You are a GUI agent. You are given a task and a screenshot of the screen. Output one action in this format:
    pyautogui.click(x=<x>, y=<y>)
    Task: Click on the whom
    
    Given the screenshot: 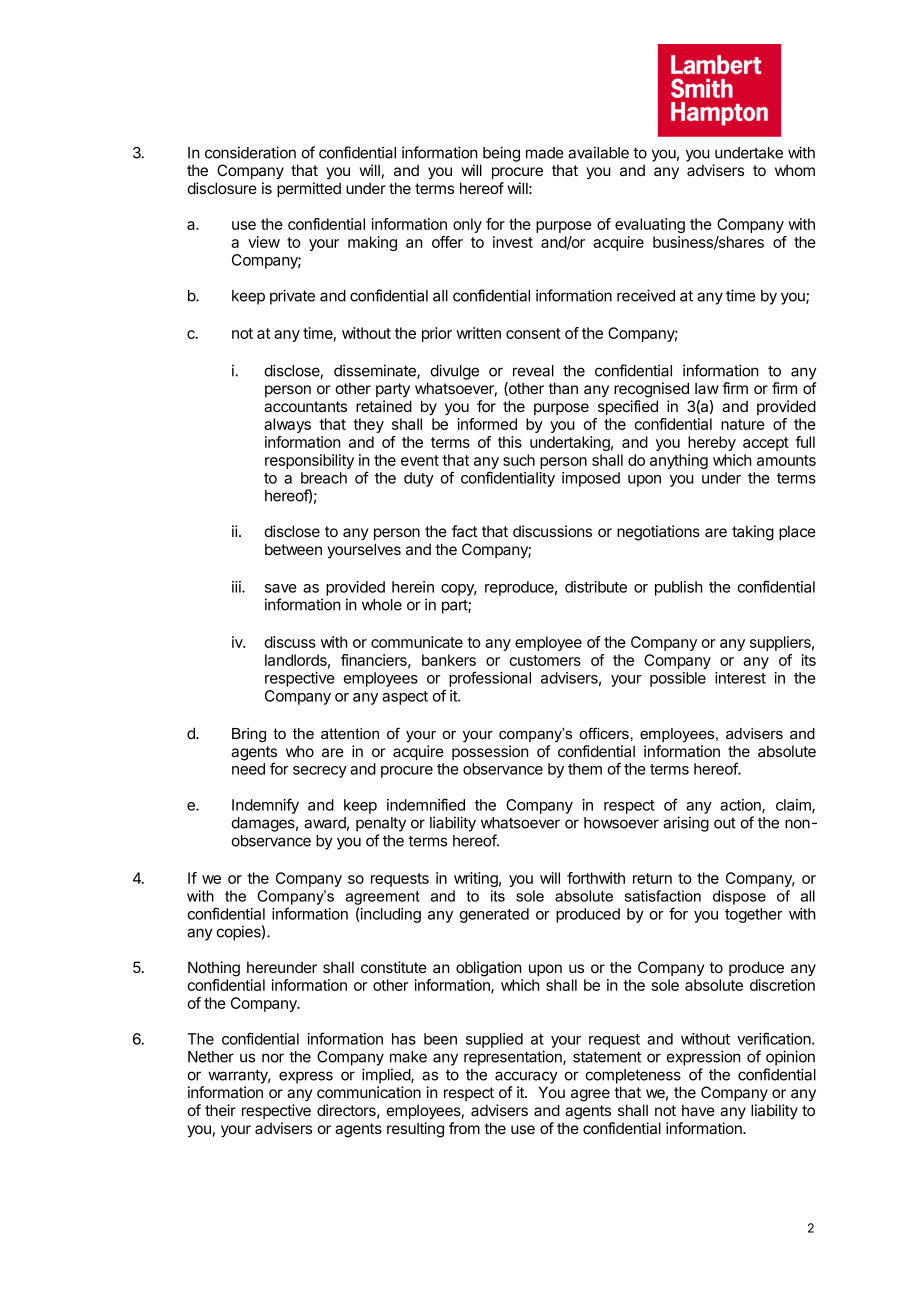 What is the action you would take?
    pyautogui.click(x=795, y=170)
